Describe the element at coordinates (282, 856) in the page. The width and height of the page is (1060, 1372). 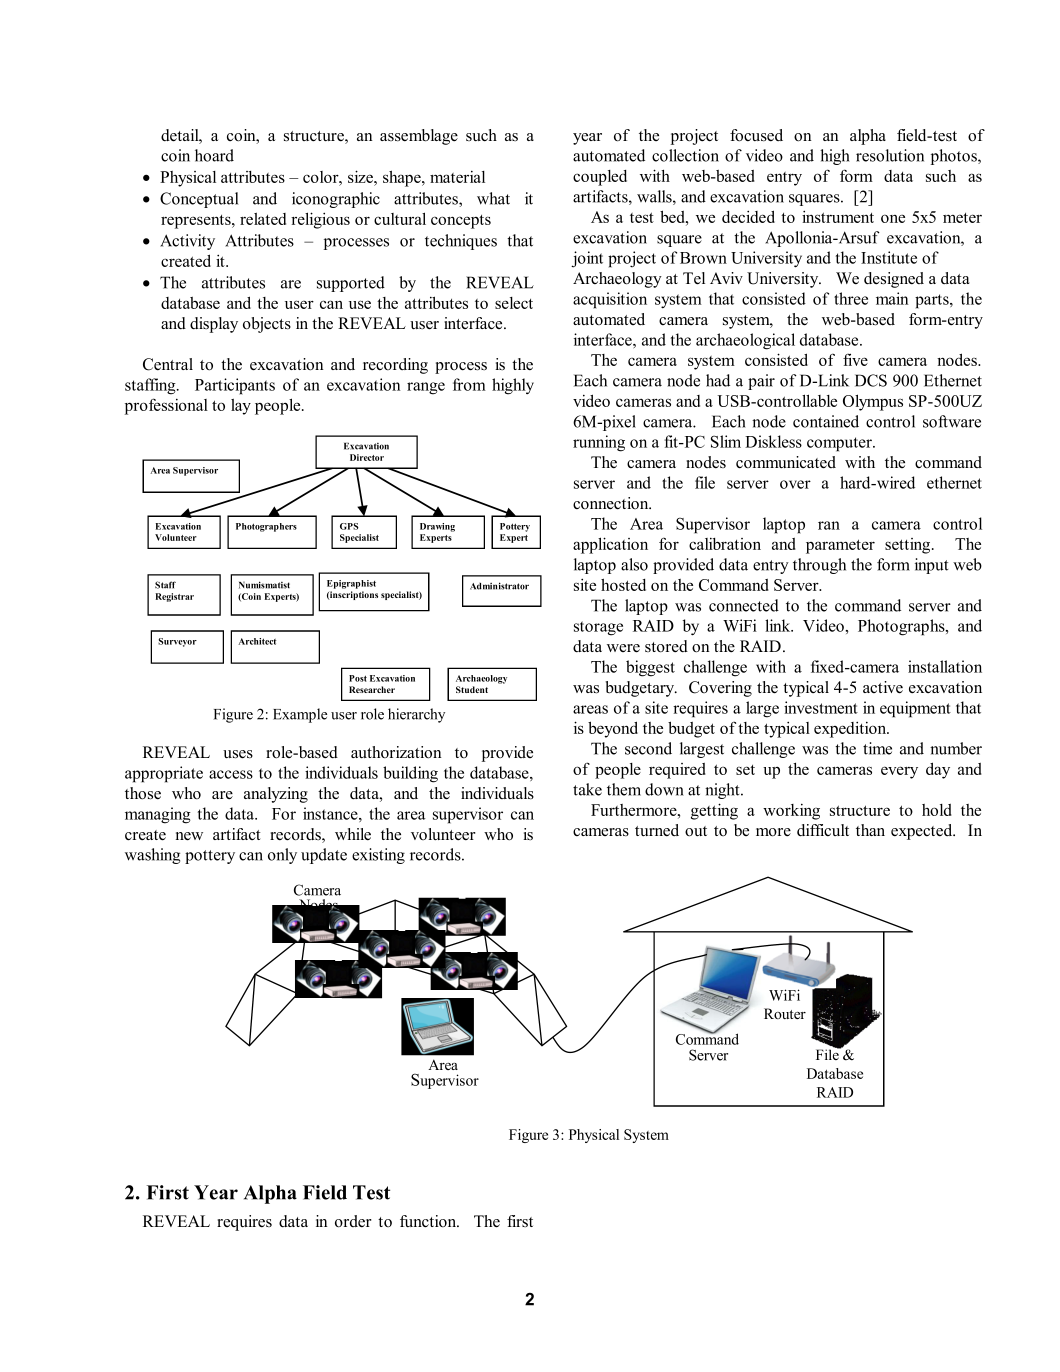
I see `only` at that location.
